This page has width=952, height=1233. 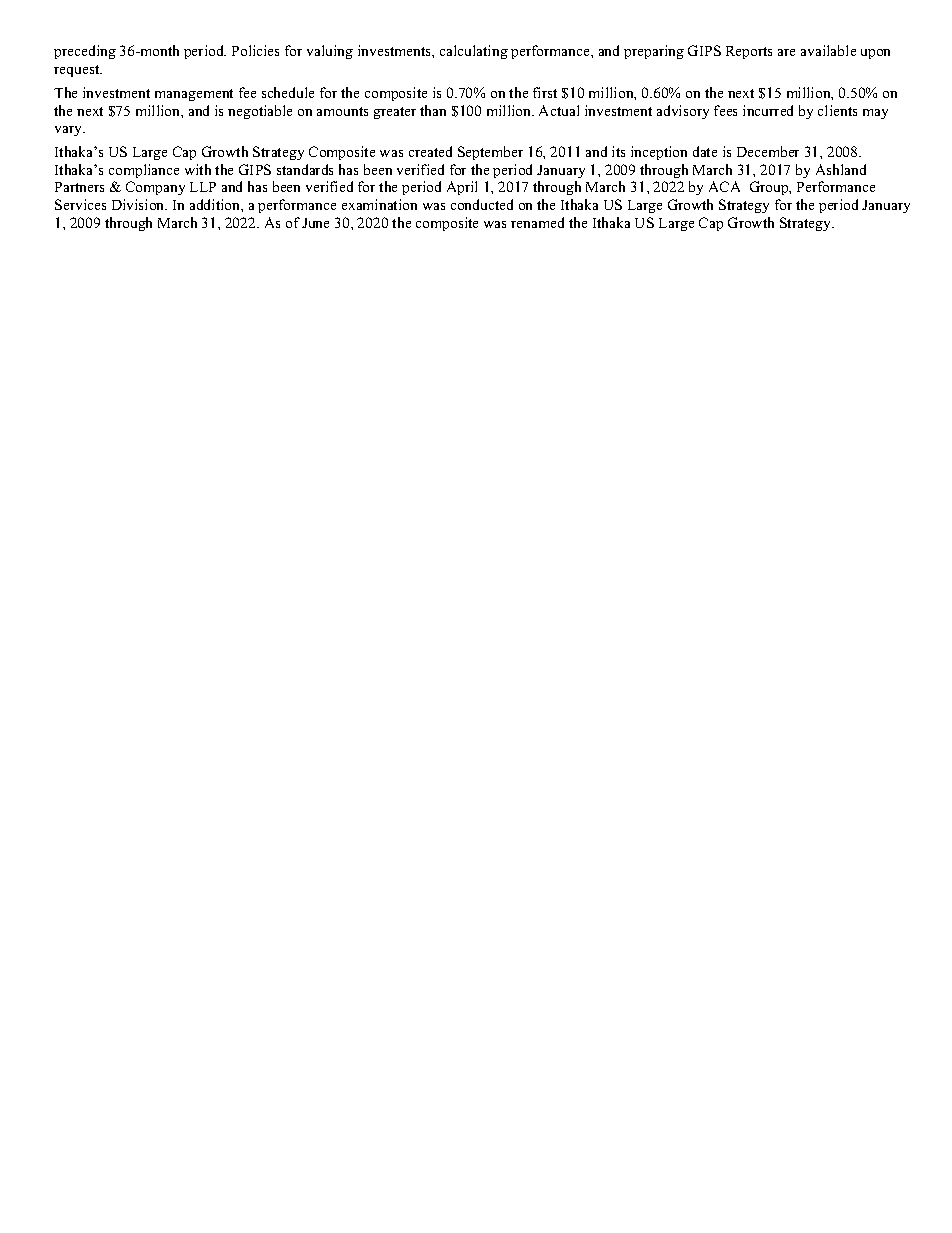 I want to click on Division, so click(x=139, y=204).
